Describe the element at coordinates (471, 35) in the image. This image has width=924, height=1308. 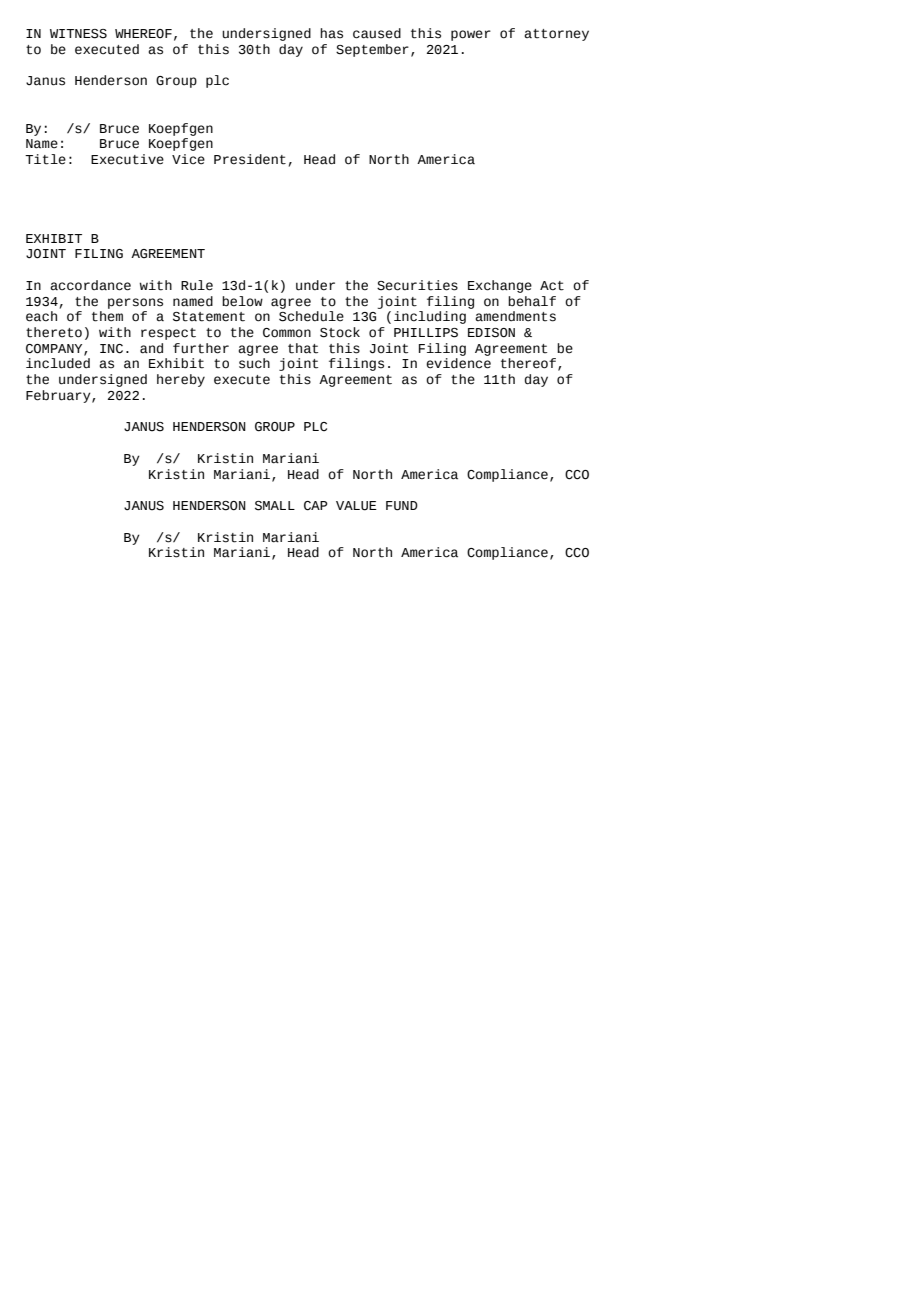
I see `power` at that location.
